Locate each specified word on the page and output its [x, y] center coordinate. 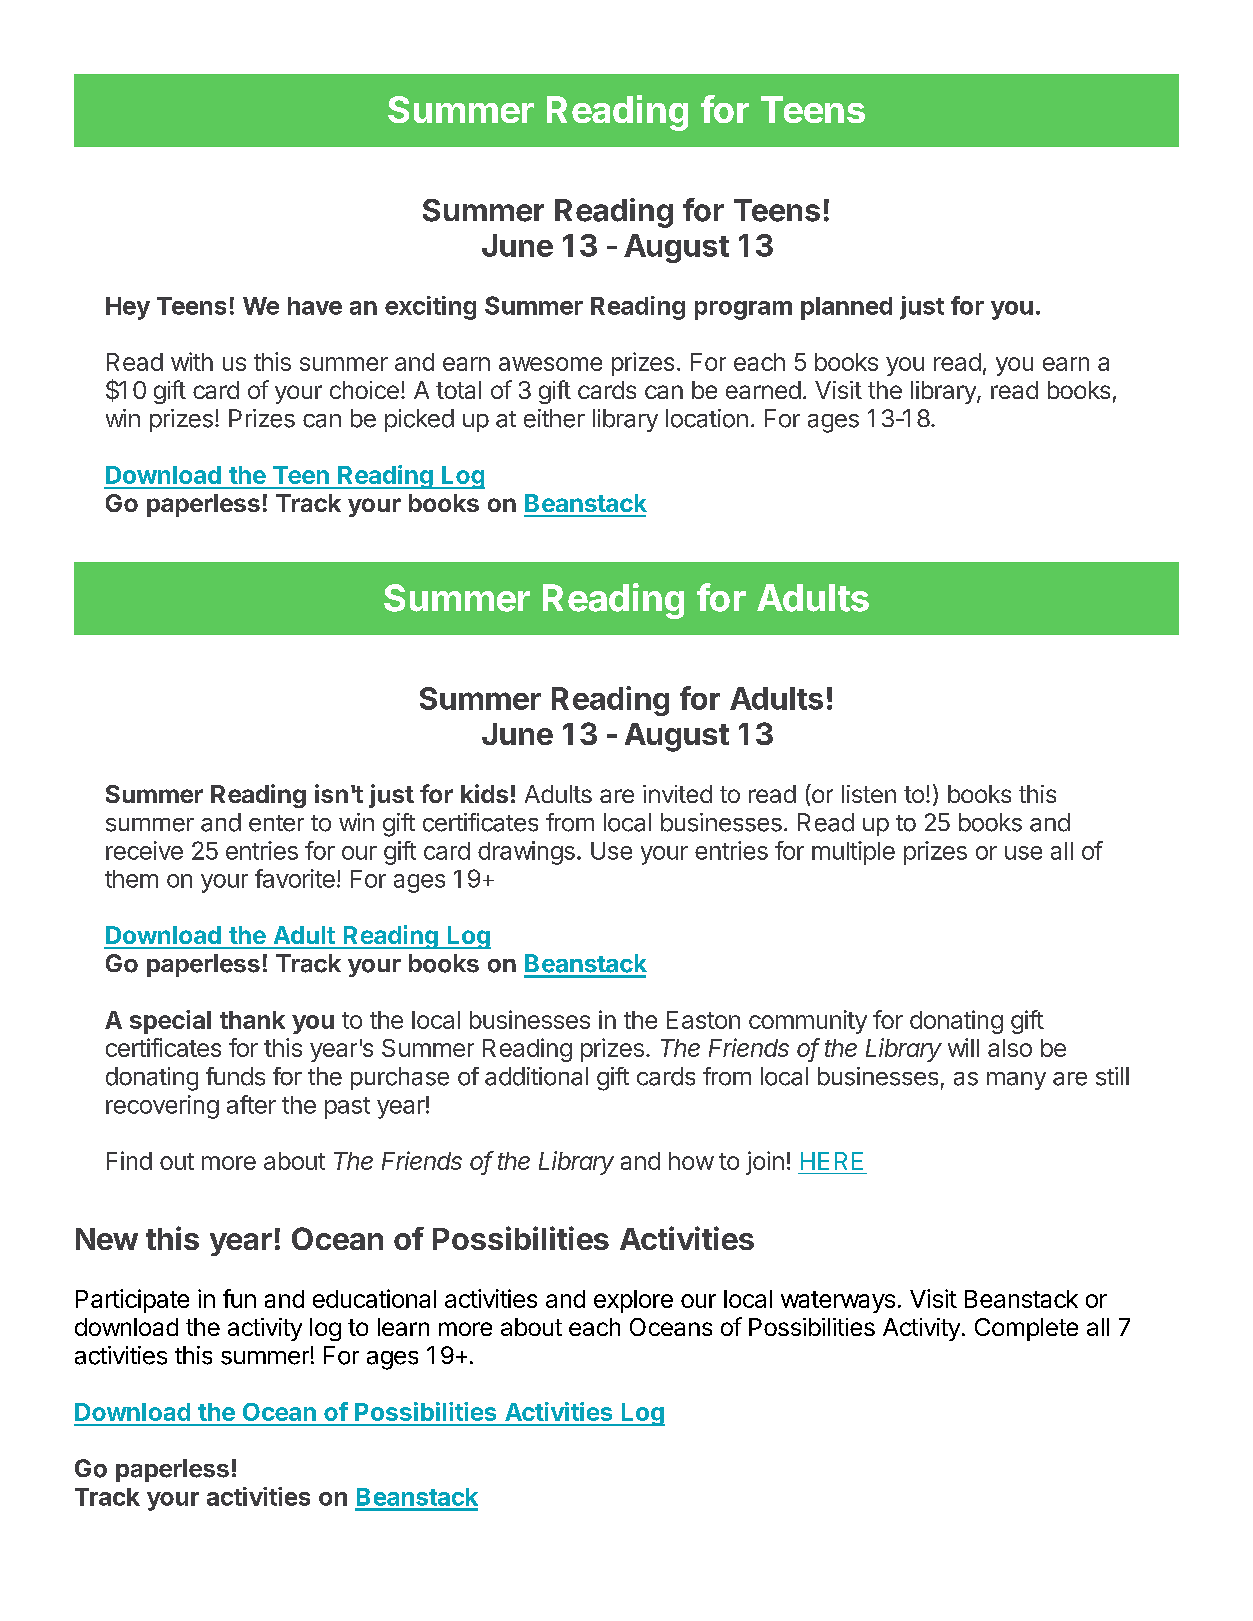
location [707, 418]
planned [846, 308]
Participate [132, 1301]
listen [869, 794]
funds [235, 1076]
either [554, 418]
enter [276, 823]
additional [536, 1076]
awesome [550, 364]
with [192, 361]
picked [419, 420]
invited [677, 794]
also [1010, 1048]
